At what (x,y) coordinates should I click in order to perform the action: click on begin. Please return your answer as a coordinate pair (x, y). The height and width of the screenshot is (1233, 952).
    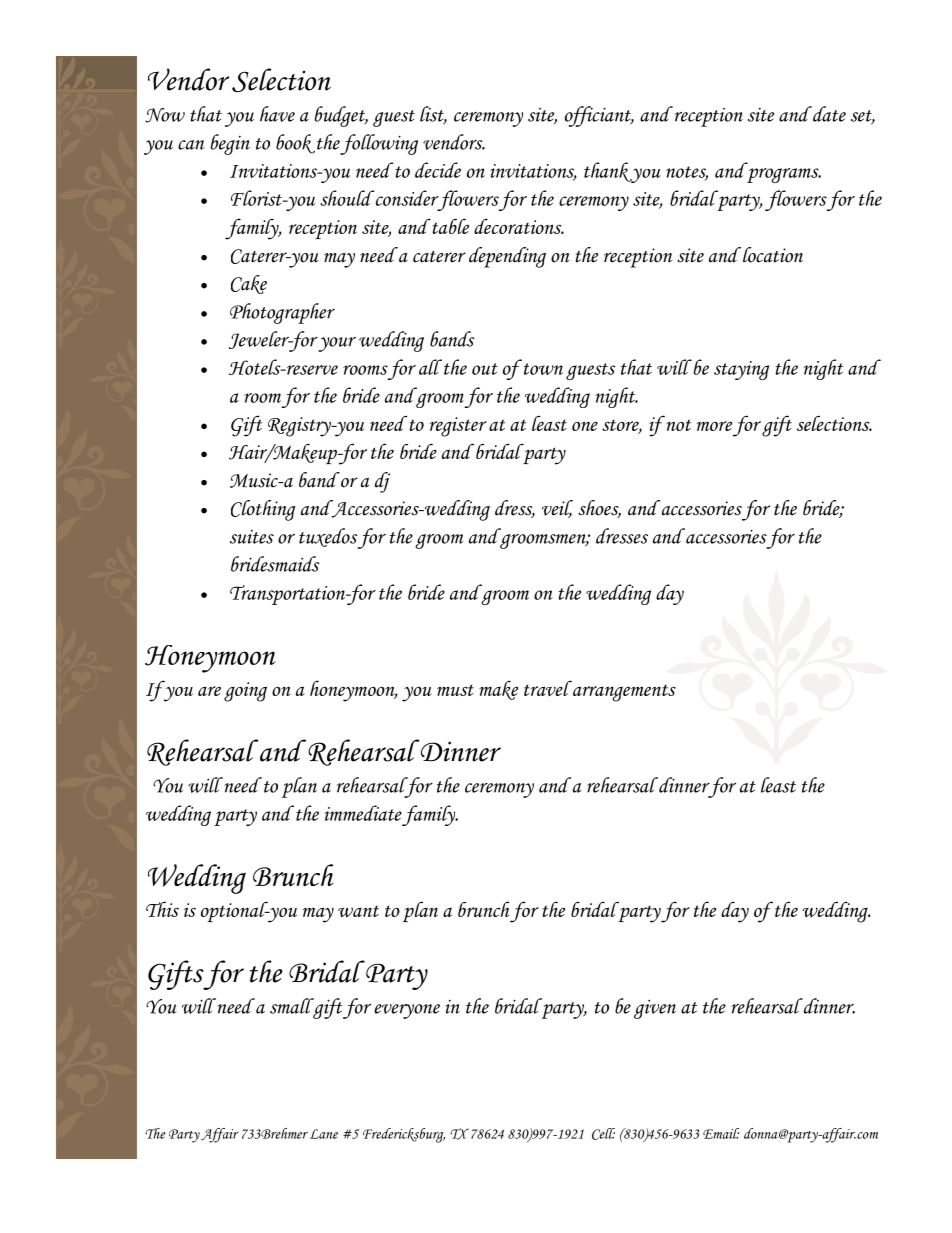
    Looking at the image, I should click on (230, 144).
